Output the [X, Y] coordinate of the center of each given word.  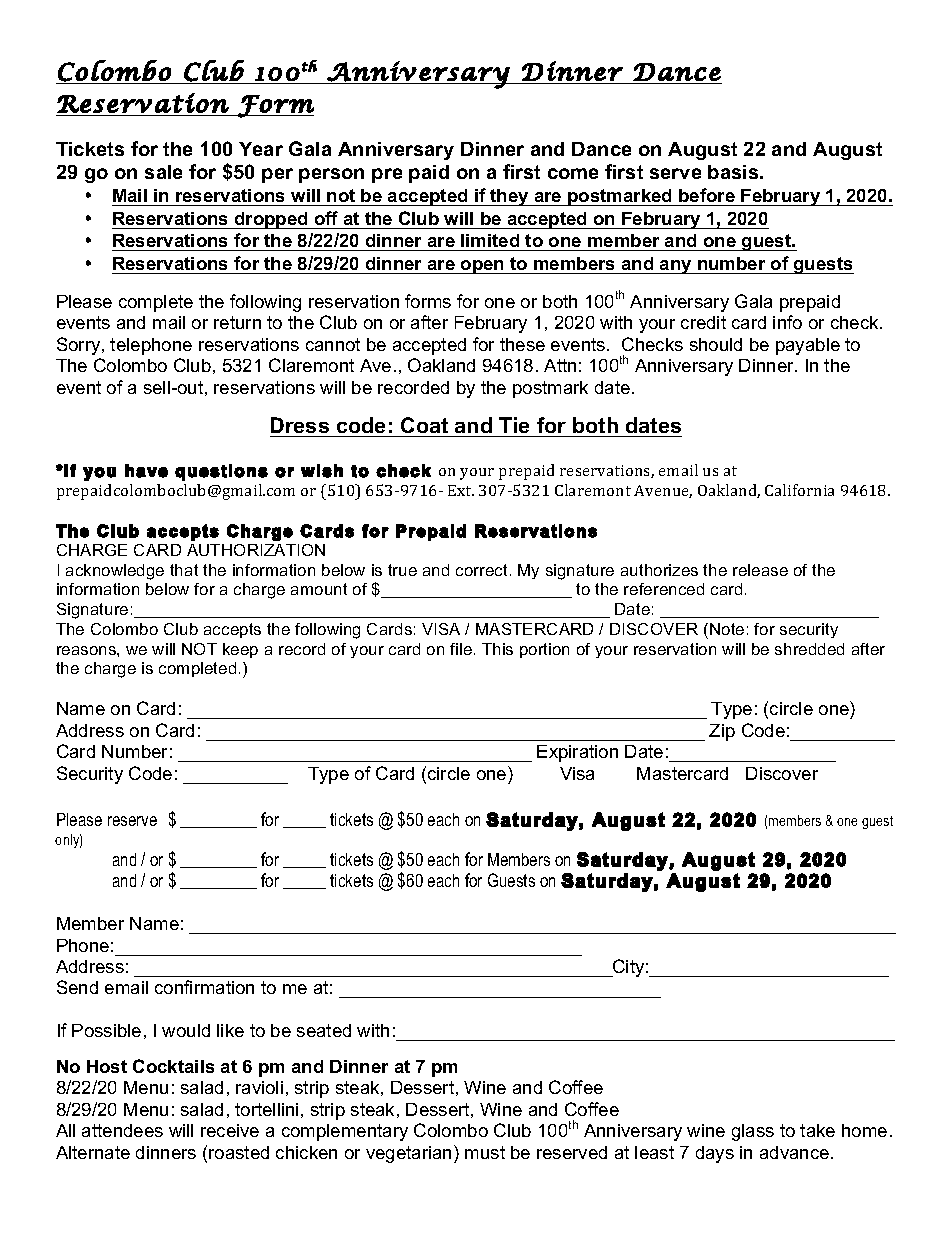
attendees [122, 1130]
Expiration [577, 753]
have [146, 471]
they [509, 197]
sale [163, 172]
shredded [809, 649]
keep [240, 650]
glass [753, 1132]
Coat [424, 425]
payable [808, 346]
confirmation [204, 987]
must [485, 1152]
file [461, 649]
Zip [722, 732]
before [707, 195]
